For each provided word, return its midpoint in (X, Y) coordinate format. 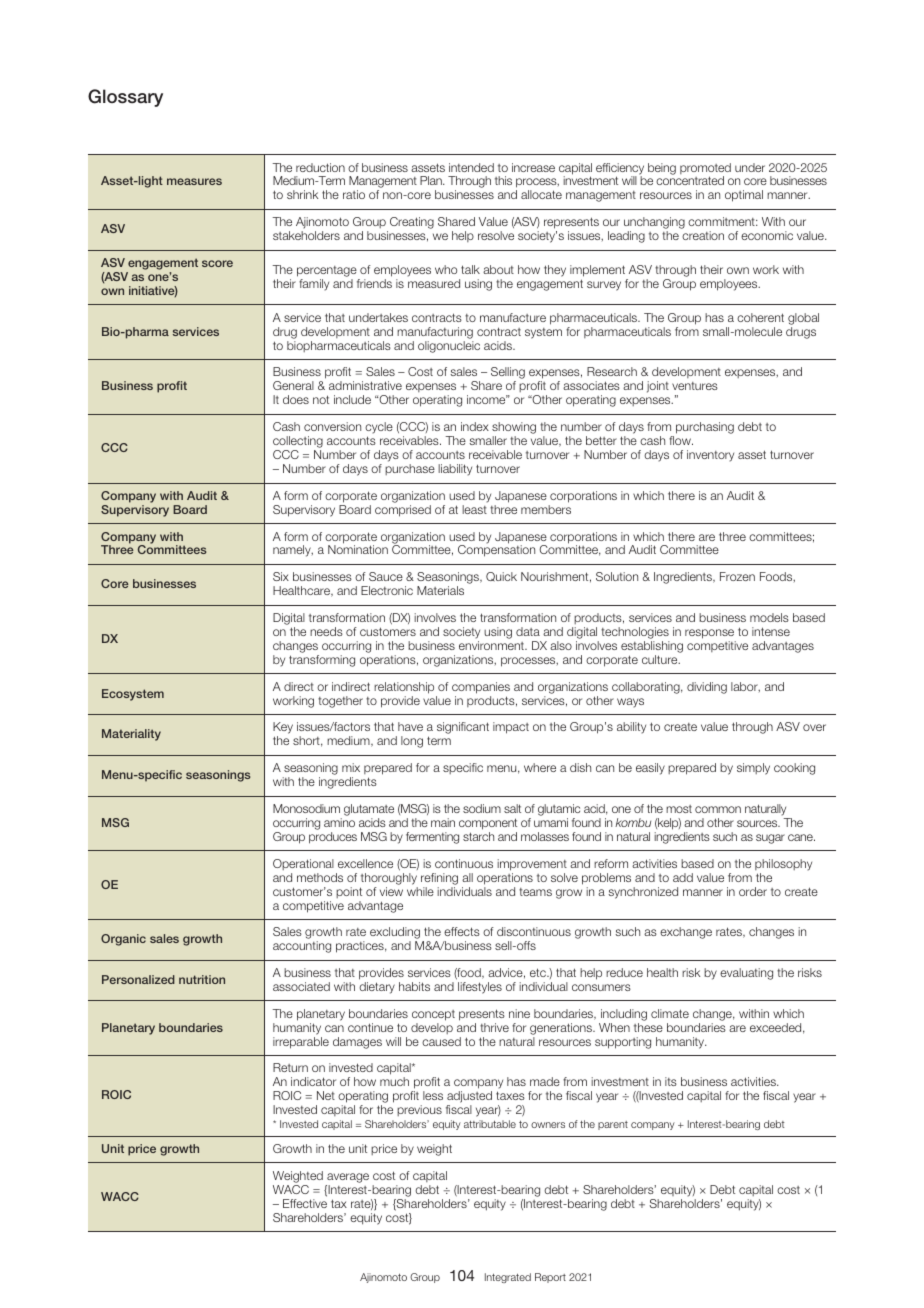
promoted (705, 170)
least (474, 509)
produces (333, 838)
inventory (710, 456)
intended (471, 167)
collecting (298, 443)
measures (194, 181)
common (718, 809)
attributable (490, 1124)
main (443, 822)
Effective (305, 1203)
